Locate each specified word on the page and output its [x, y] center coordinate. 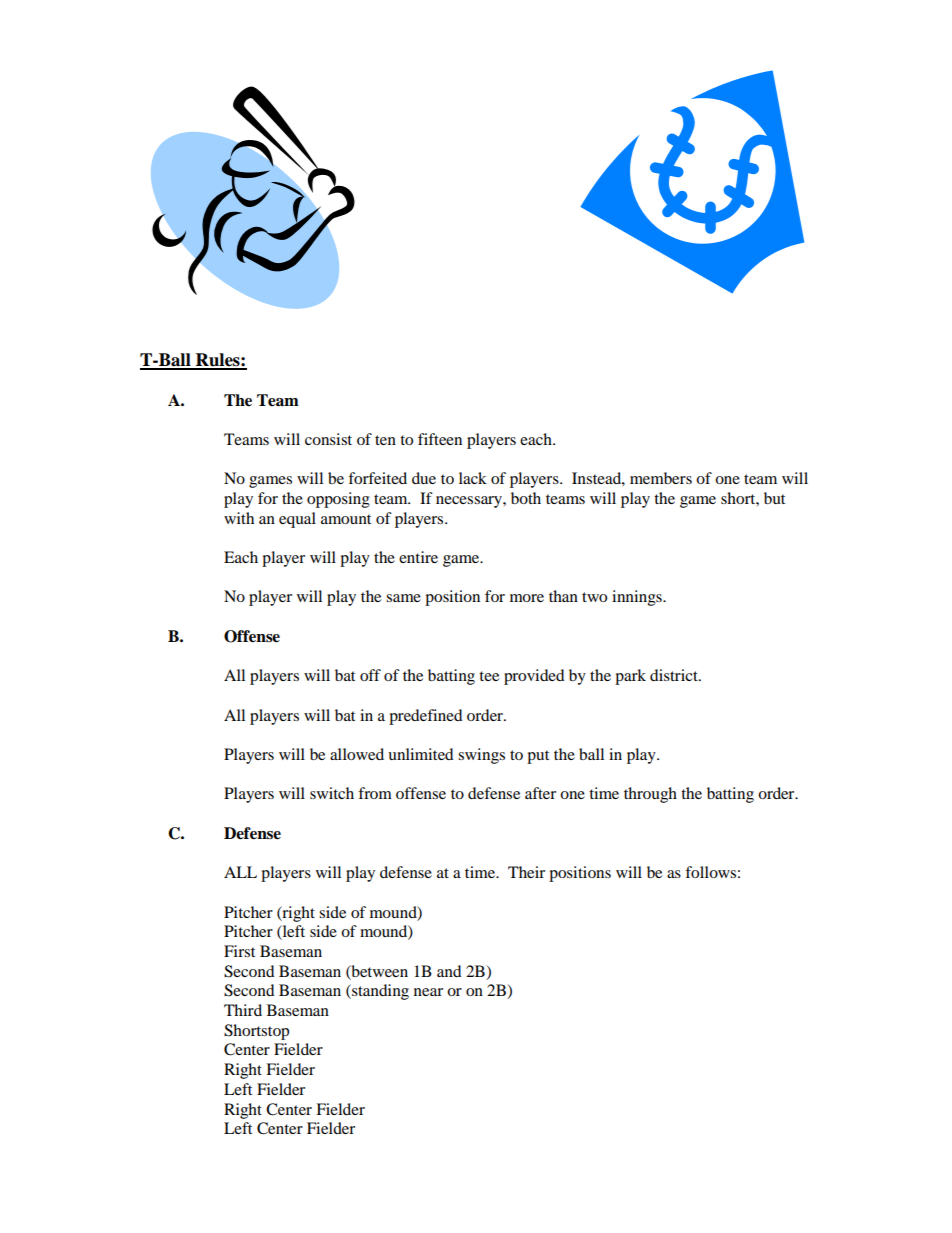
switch [332, 793]
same [403, 598]
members [661, 478]
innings [638, 598]
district [675, 675]
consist [328, 439]
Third [243, 1010]
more [527, 598]
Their [526, 872]
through [650, 795]
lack [473, 478]
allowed [357, 754]
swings [481, 756]
